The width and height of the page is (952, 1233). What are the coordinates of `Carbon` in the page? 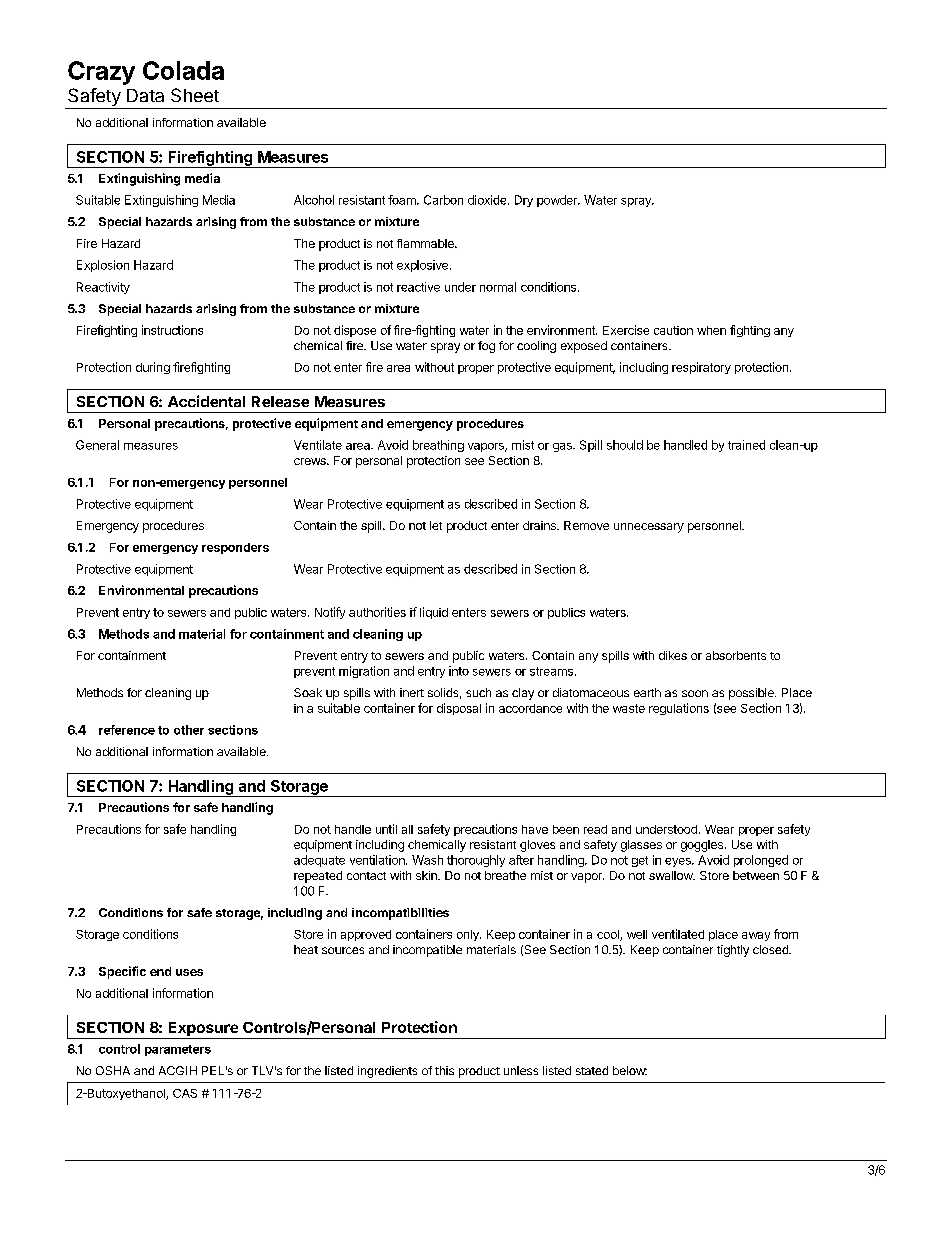 It's located at (443, 200).
